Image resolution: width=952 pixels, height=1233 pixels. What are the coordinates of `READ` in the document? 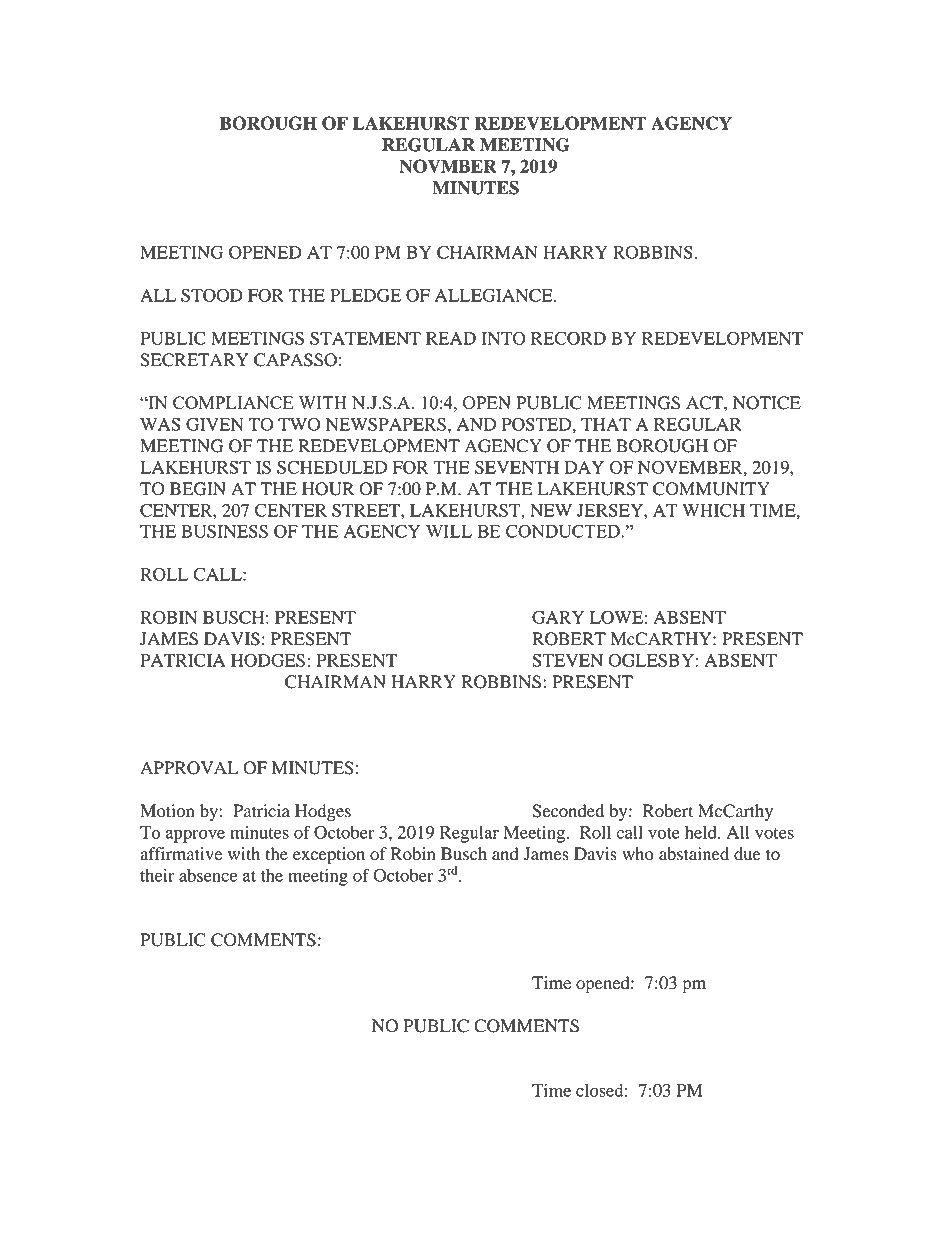 It's located at (451, 338).
